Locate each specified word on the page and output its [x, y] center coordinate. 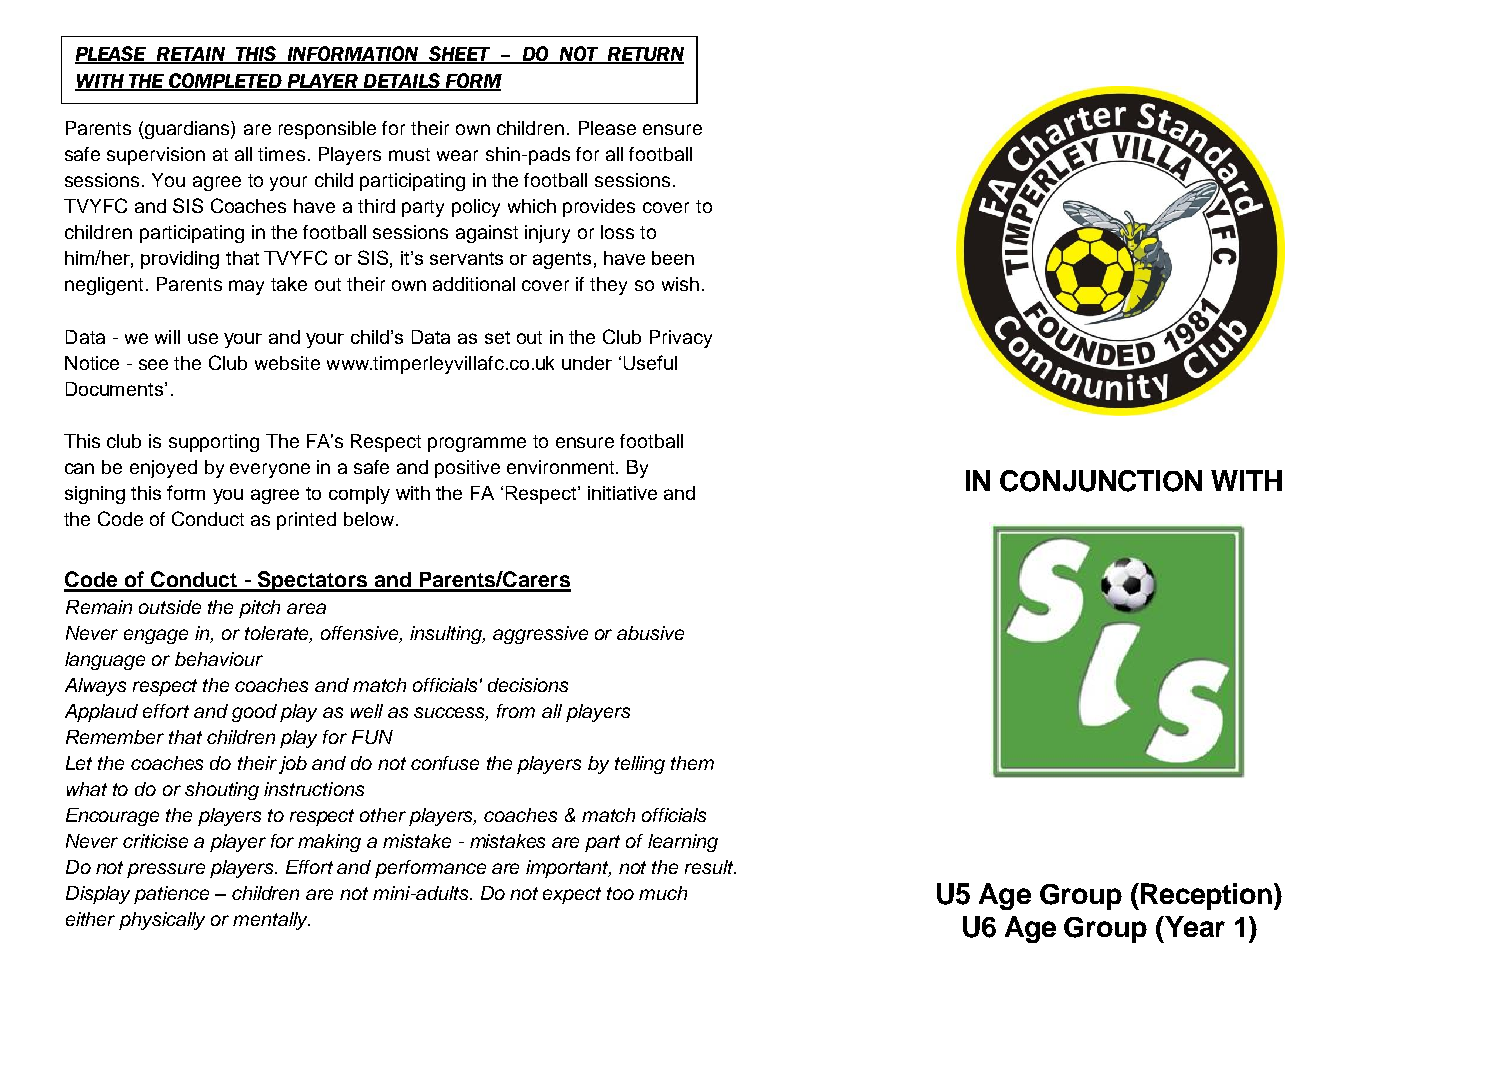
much [663, 893]
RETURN [645, 55]
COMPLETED [226, 82]
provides [599, 208]
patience [171, 895]
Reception [1208, 896]
